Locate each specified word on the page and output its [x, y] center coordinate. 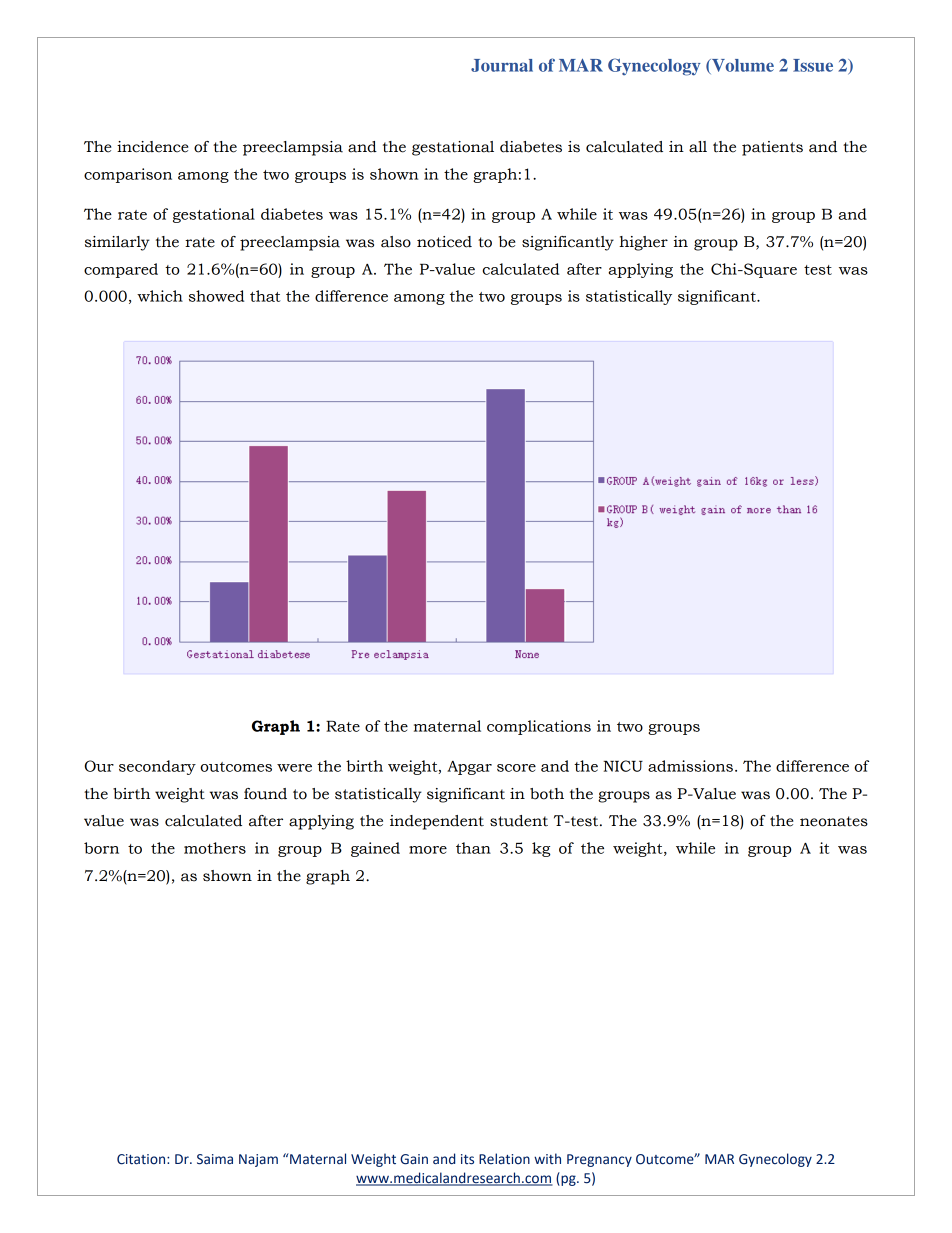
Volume [742, 66]
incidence [153, 147]
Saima [215, 1159]
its [467, 1159]
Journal [502, 65]
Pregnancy [599, 1160]
